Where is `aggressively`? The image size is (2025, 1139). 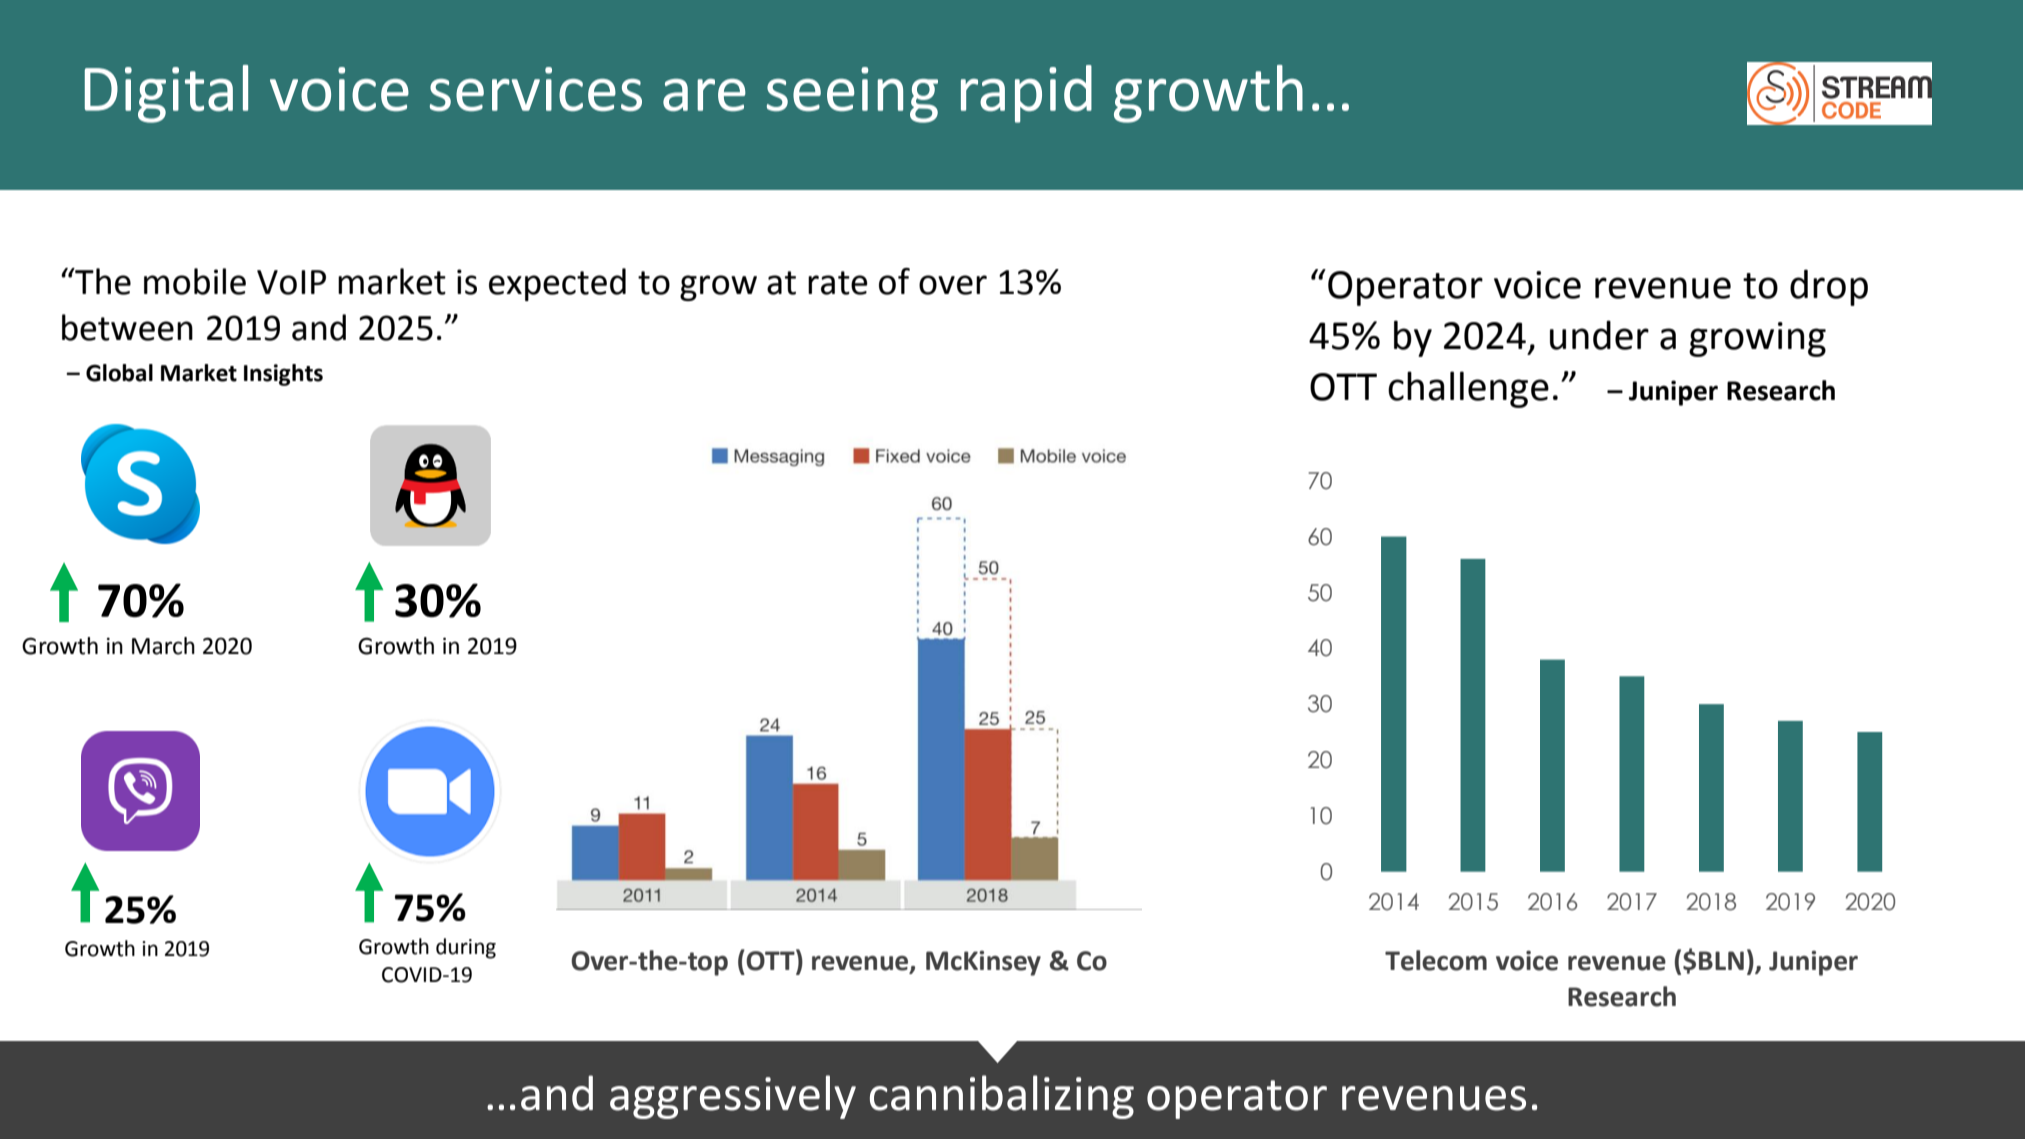
aggressively is located at coordinates (733, 1097).
